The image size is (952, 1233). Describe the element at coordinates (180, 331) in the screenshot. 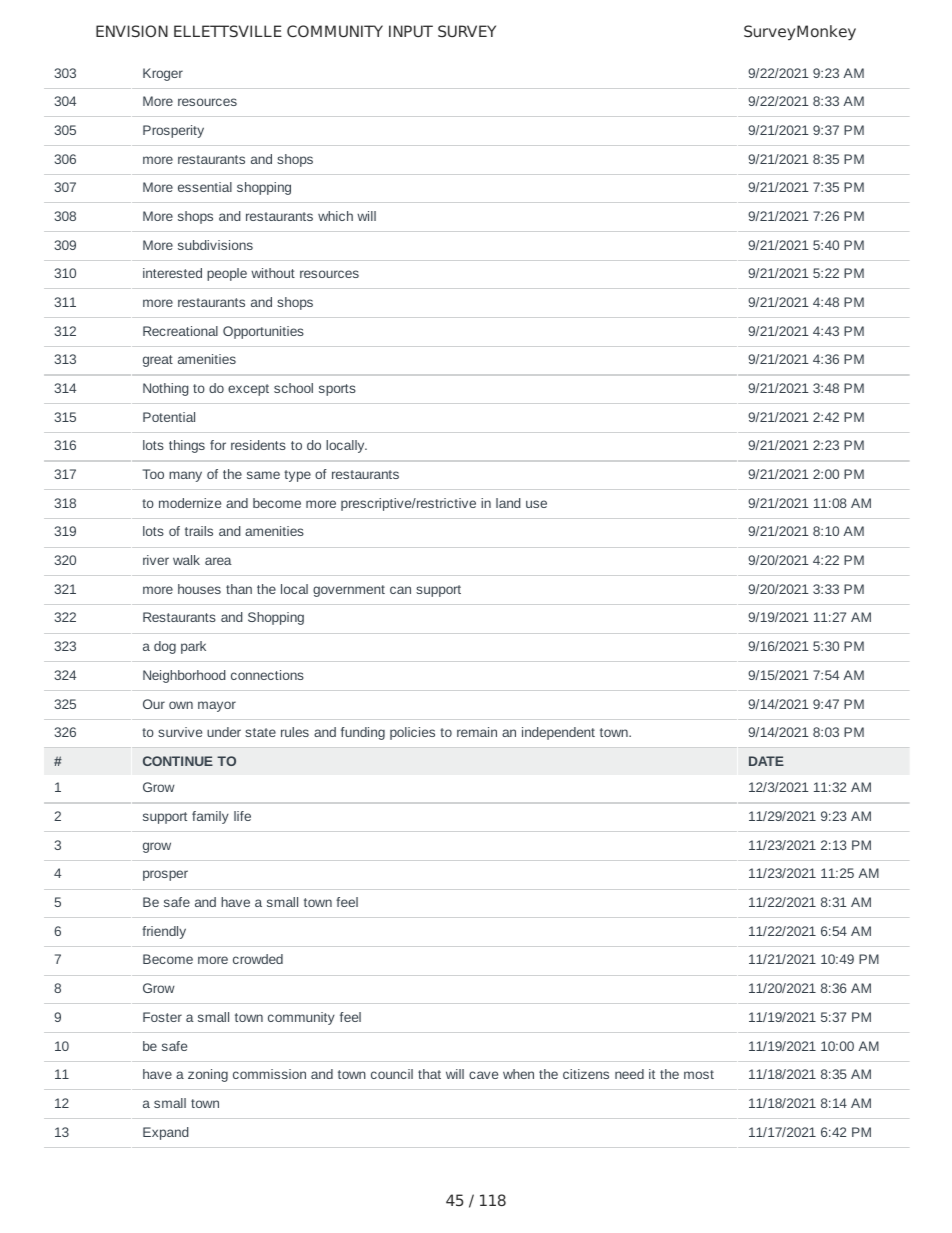

I see `Recreational` at that location.
